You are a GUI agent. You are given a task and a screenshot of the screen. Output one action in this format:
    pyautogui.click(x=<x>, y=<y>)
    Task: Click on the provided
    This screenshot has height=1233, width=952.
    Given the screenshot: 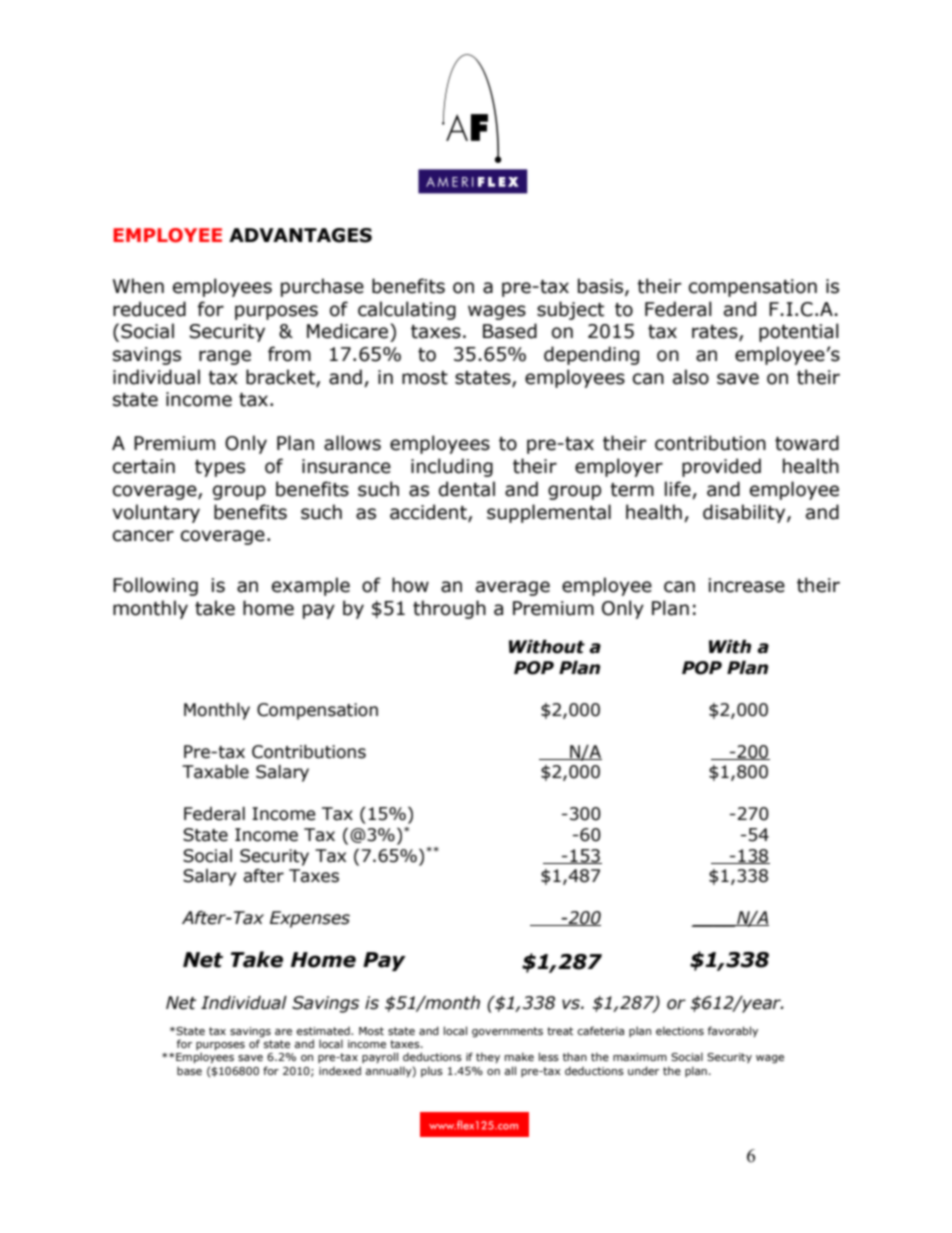 What is the action you would take?
    pyautogui.click(x=721, y=467)
